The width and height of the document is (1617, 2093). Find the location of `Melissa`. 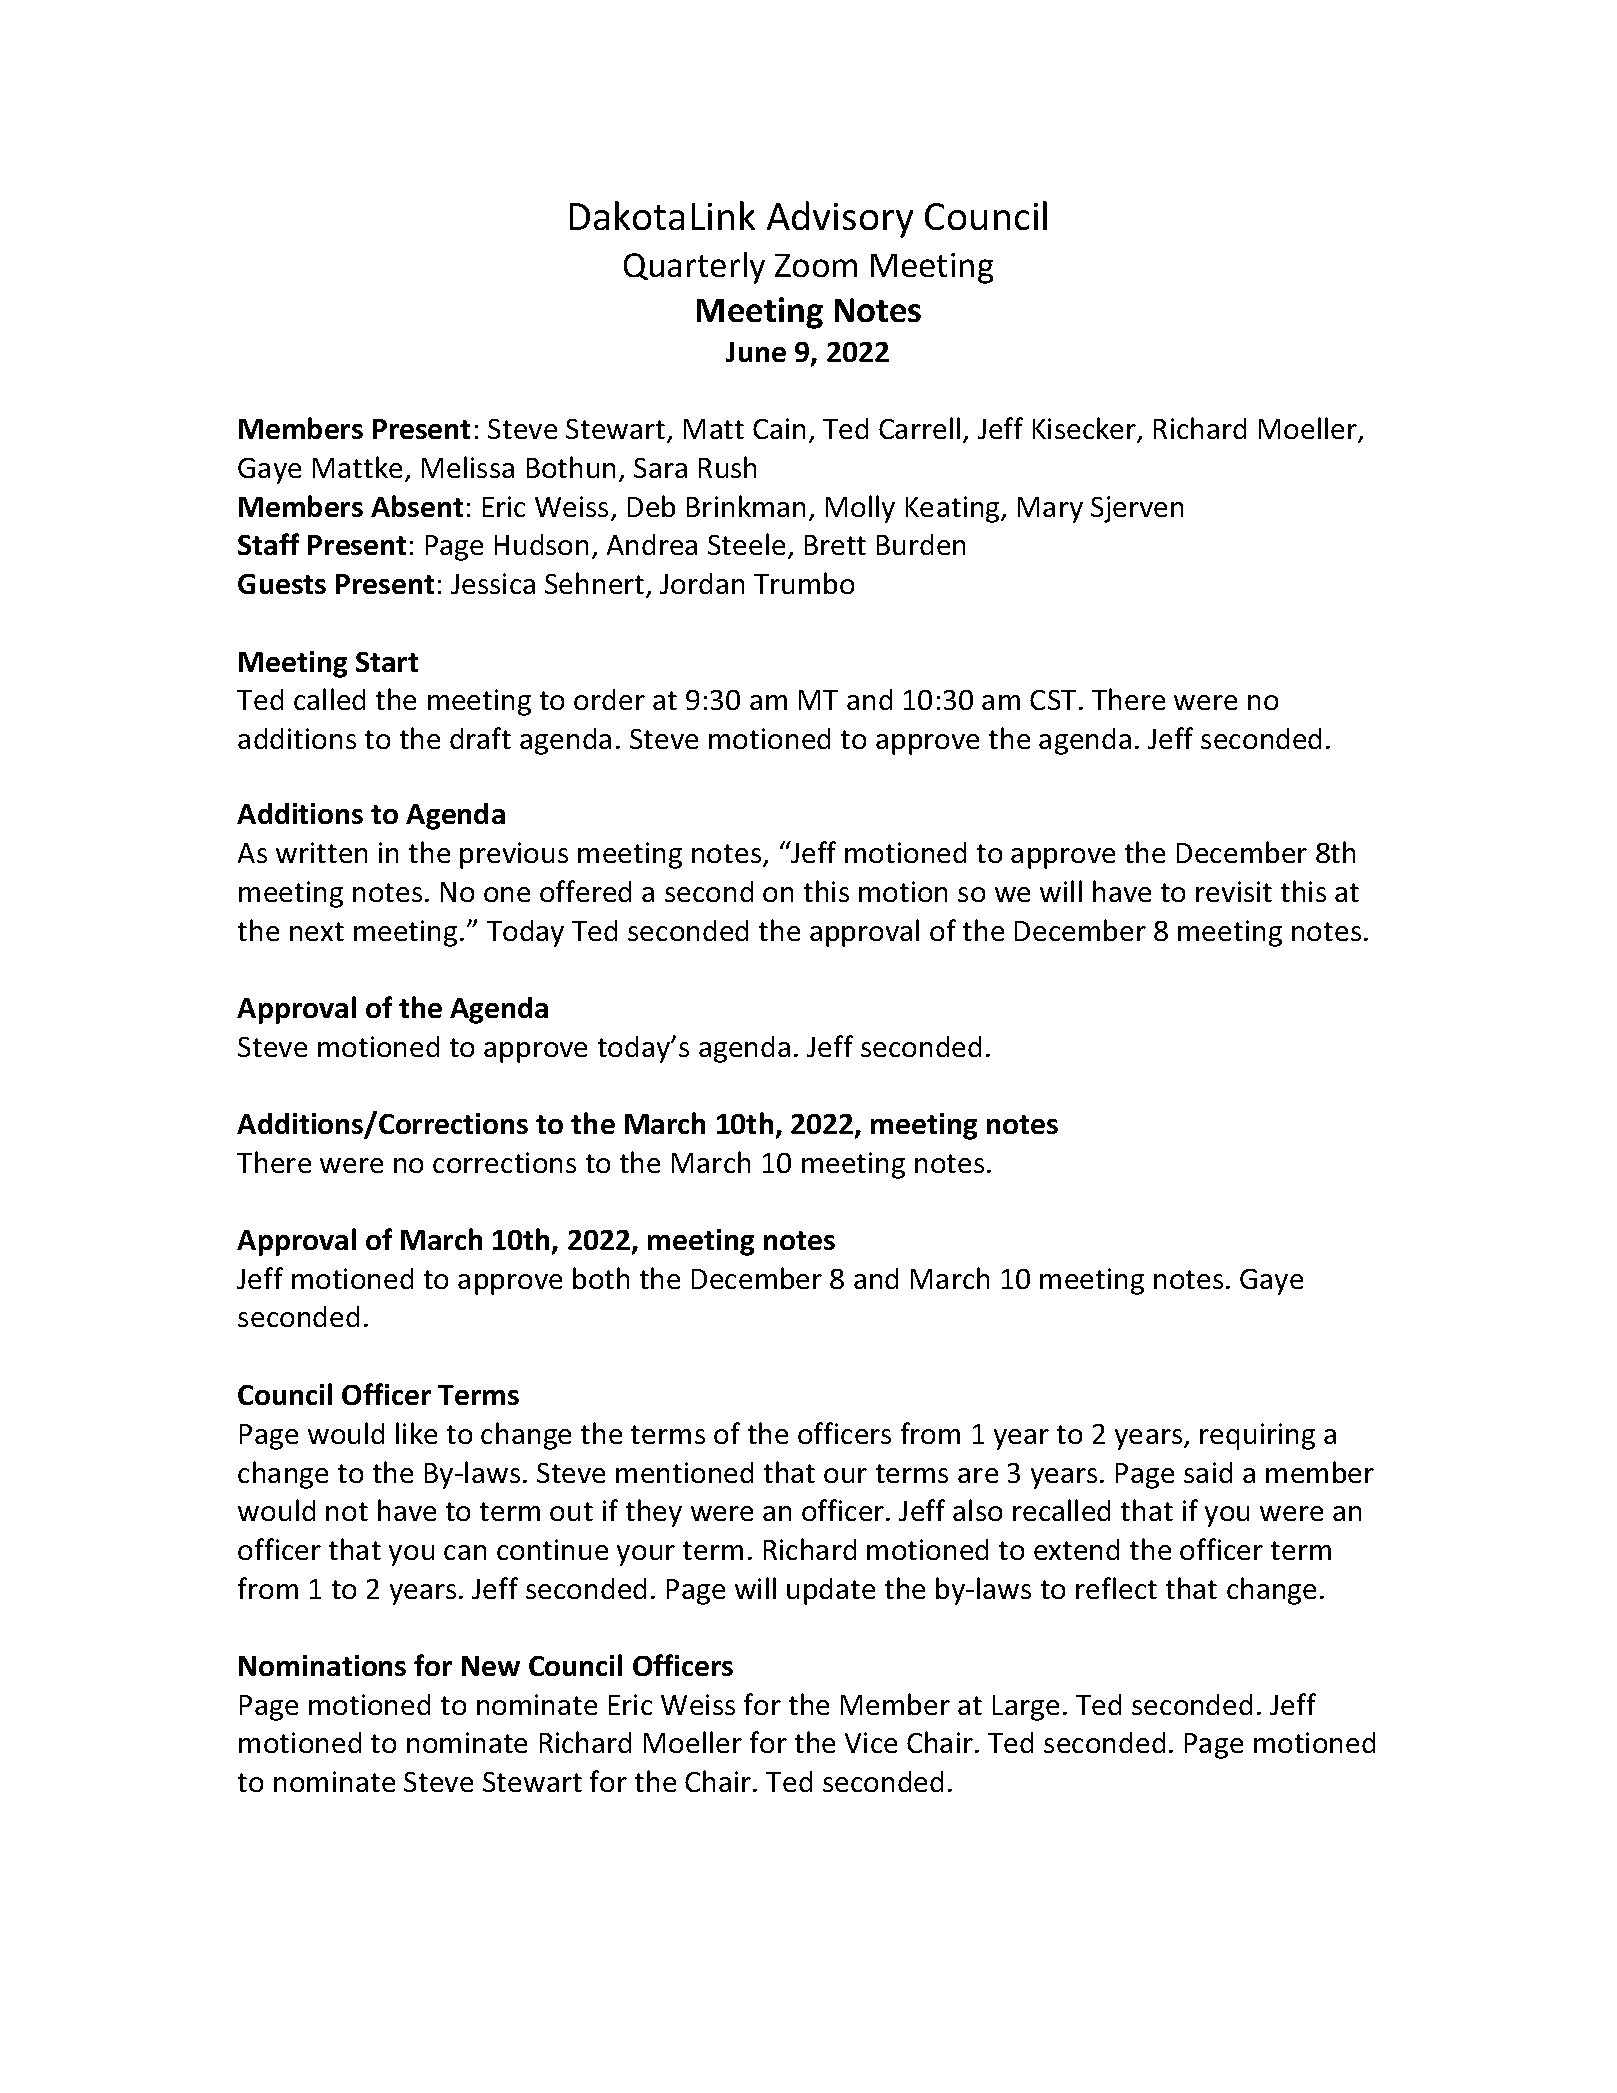

Melissa is located at coordinates (468, 467).
